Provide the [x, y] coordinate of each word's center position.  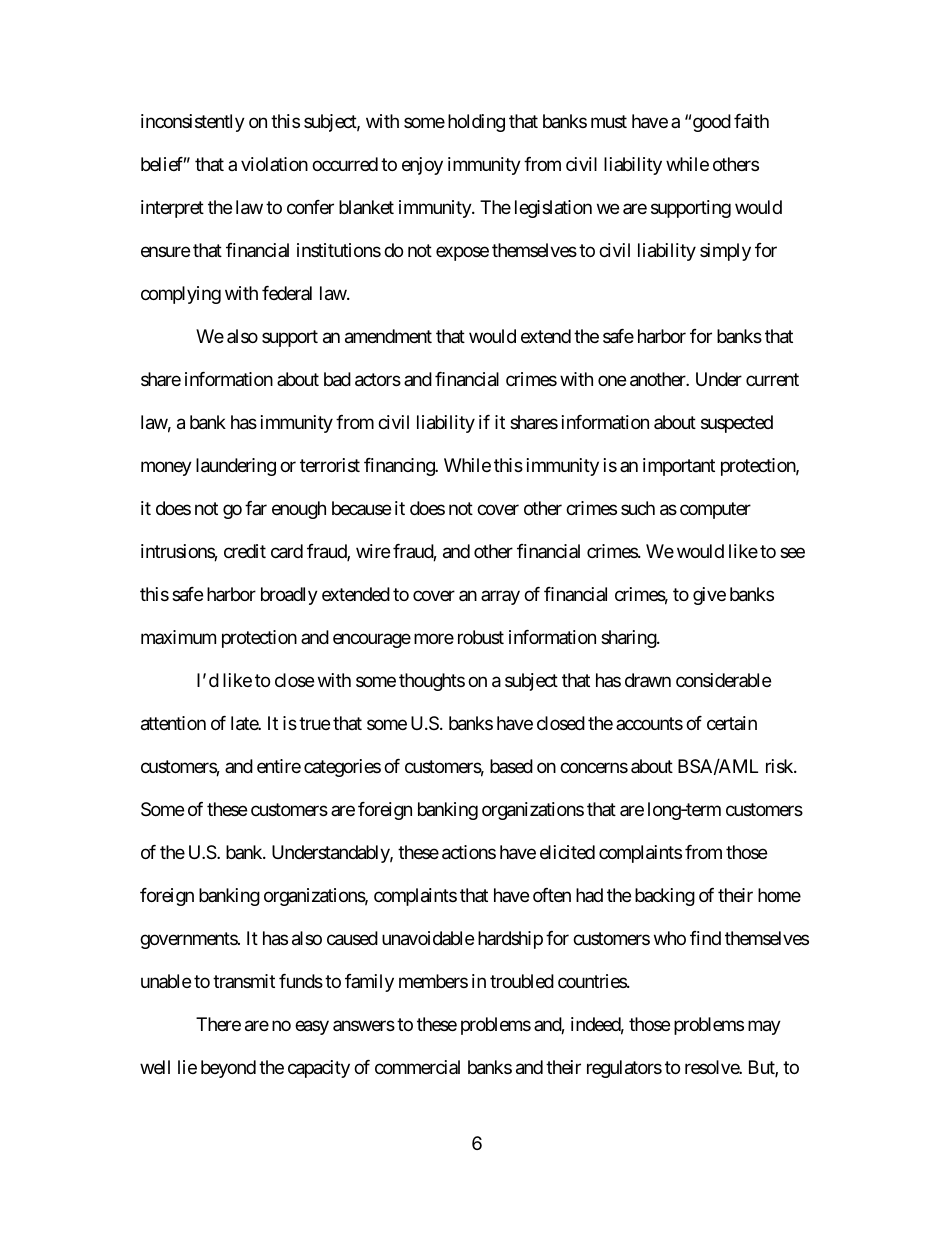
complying [181, 295]
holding [476, 123]
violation [274, 164]
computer [715, 510]
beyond [228, 1069]
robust [481, 637]
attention [173, 723]
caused [352, 938]
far [256, 508]
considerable [723, 680]
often [552, 895]
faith [751, 121]
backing [665, 897]
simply [725, 252]
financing [400, 467]
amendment [388, 336]
